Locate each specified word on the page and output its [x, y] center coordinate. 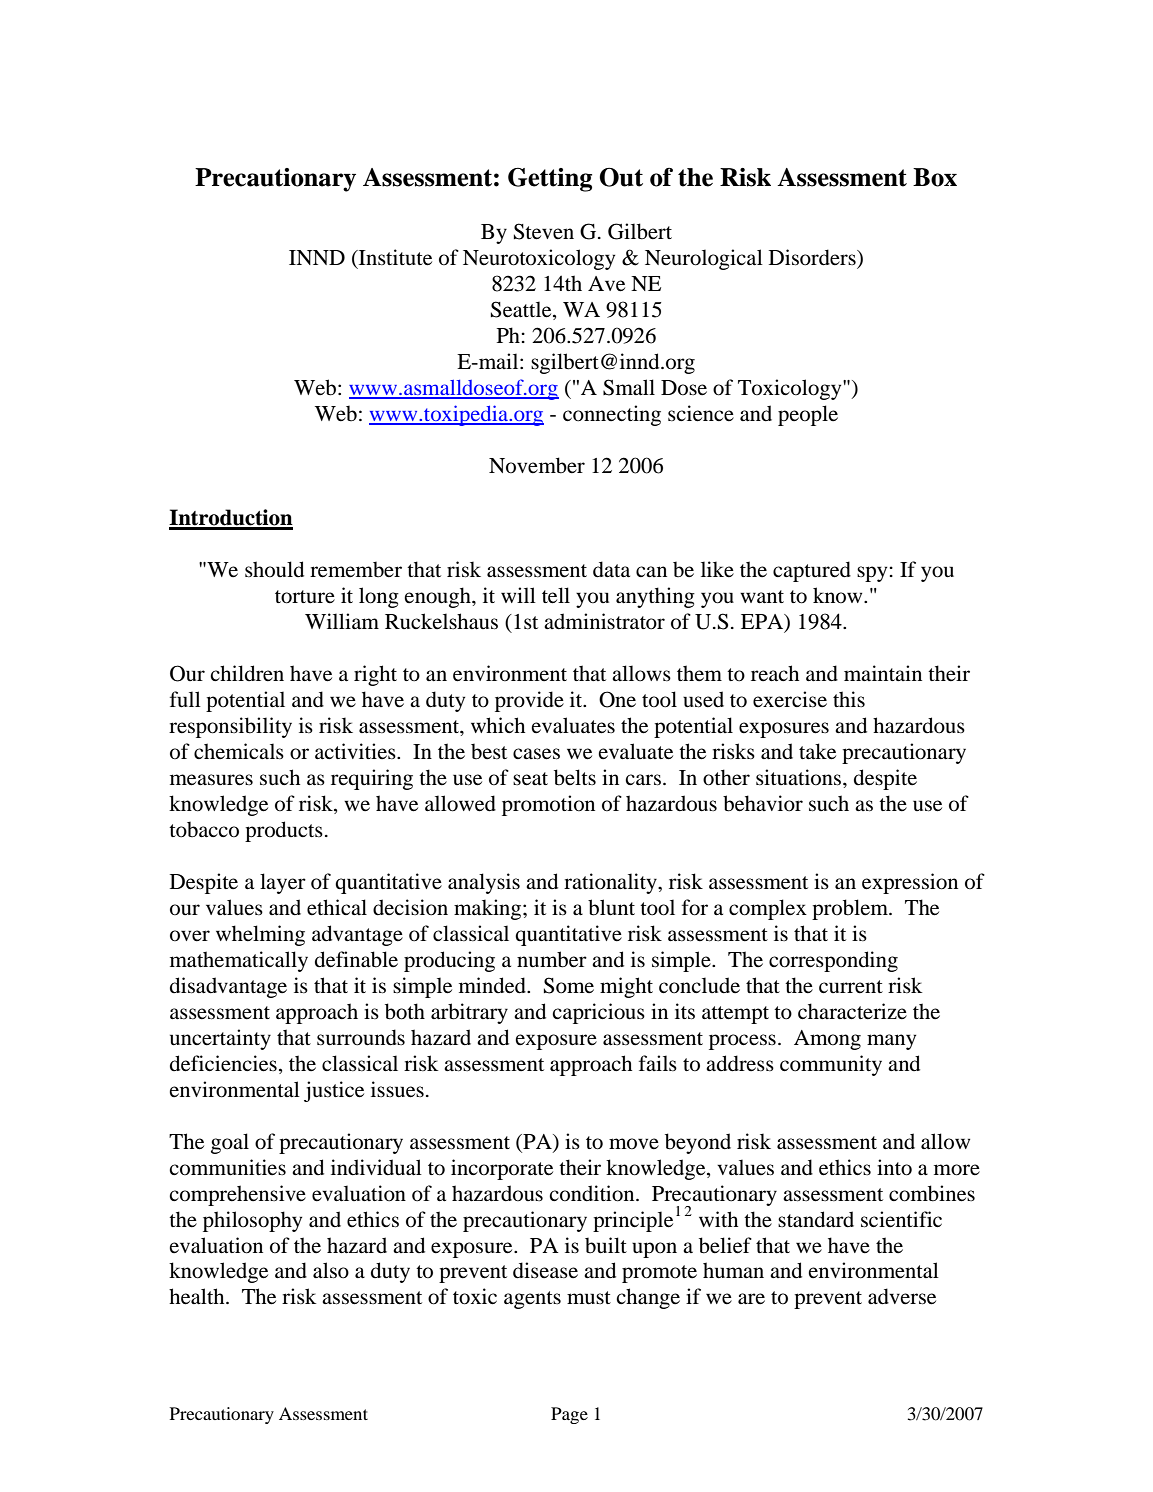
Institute [394, 257]
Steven [544, 231]
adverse [902, 1296]
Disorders [813, 257]
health [198, 1296]
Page [569, 1415]
